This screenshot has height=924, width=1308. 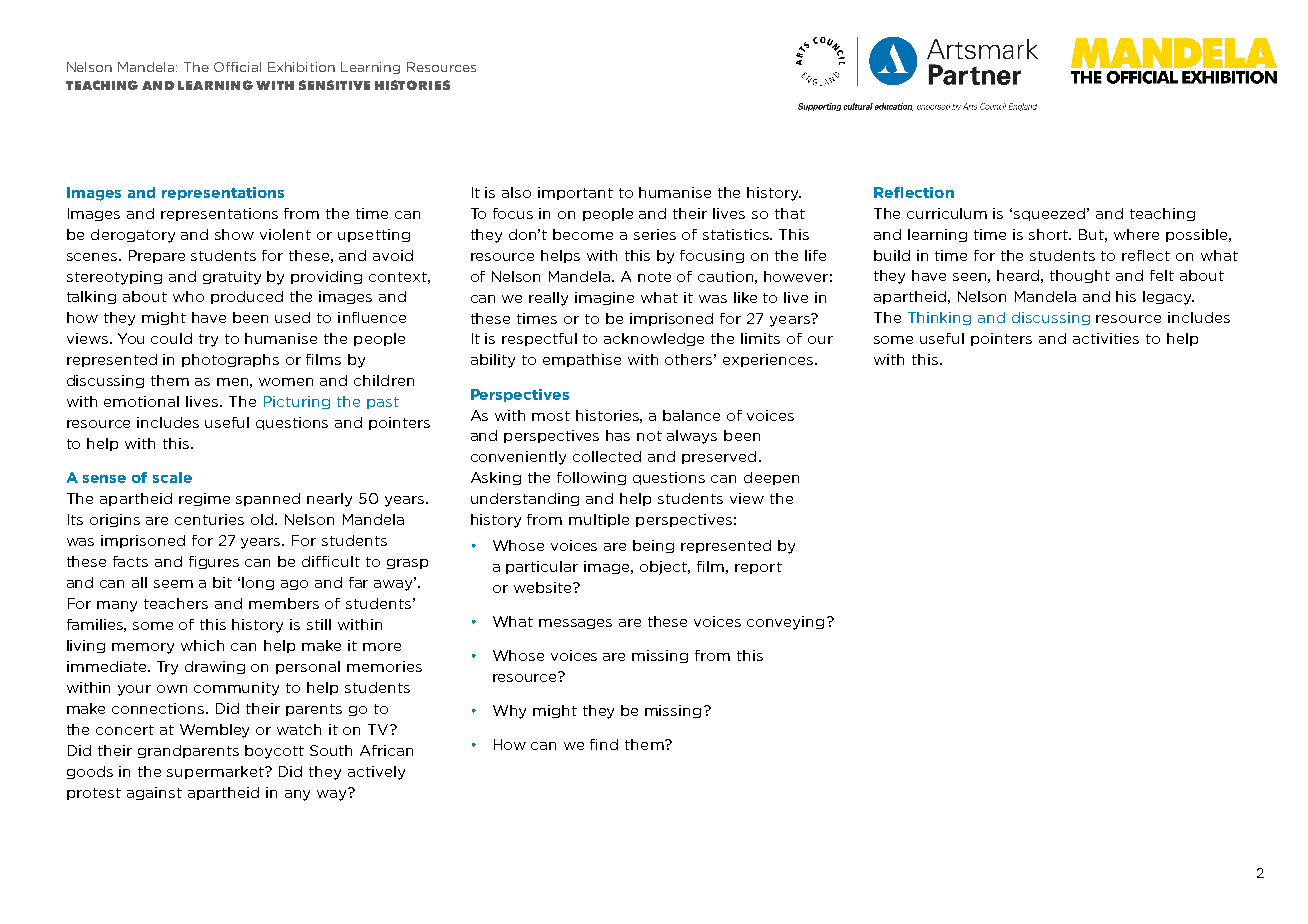 I want to click on SENSITIVE, so click(x=334, y=85).
